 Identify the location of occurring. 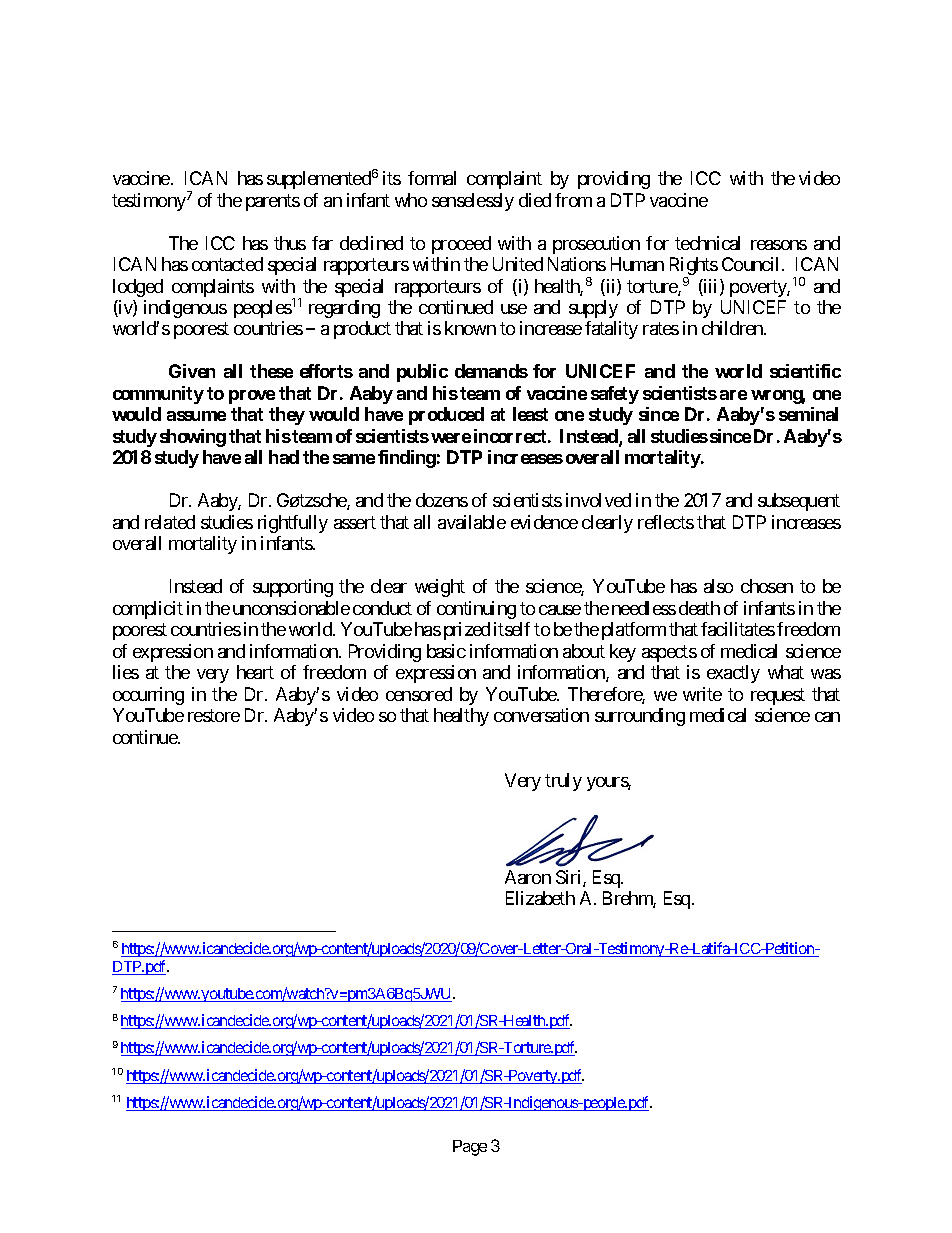
(148, 696).
